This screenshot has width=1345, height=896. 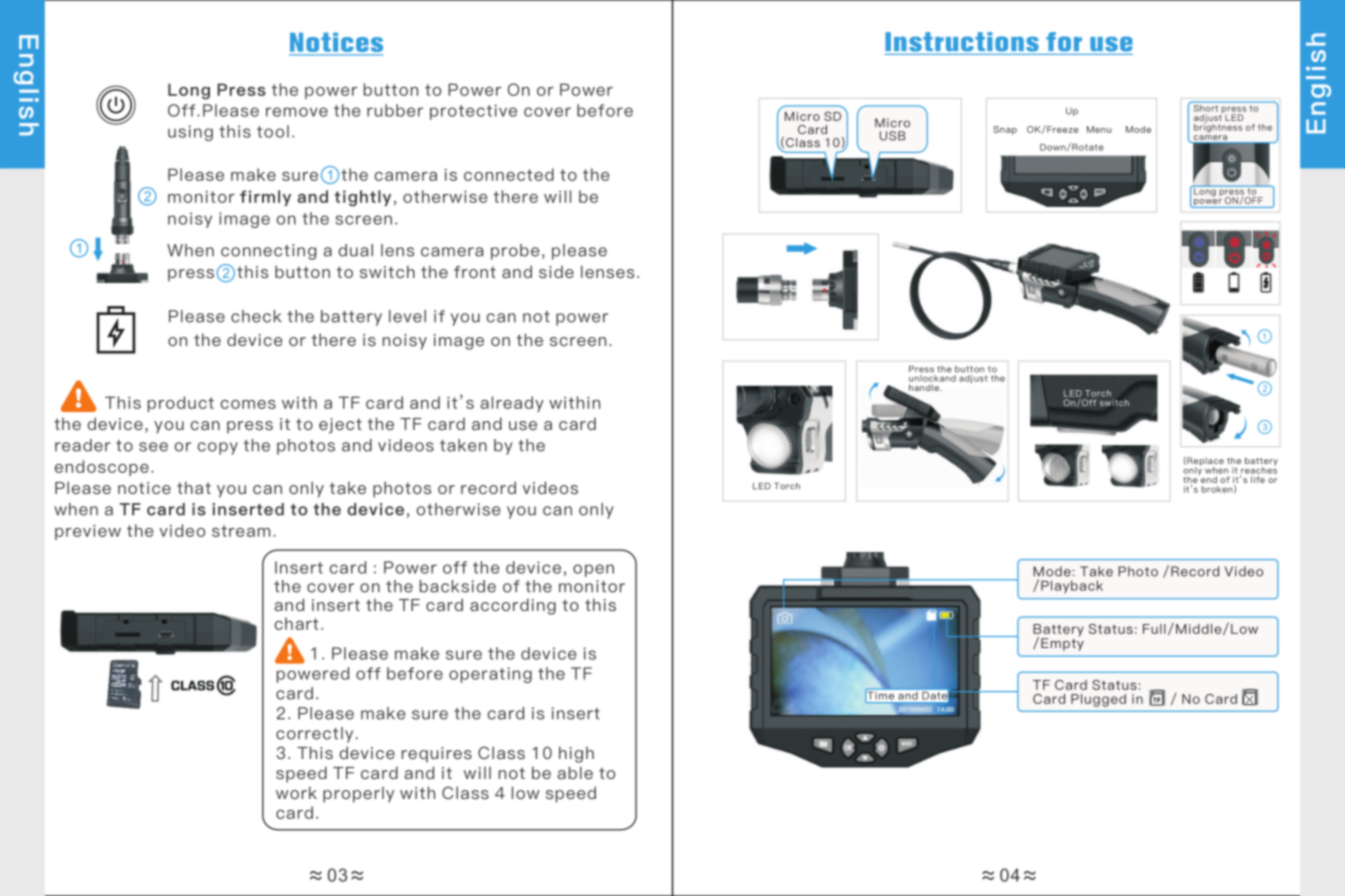 What do you see at coordinates (241, 531) in the screenshot?
I see `stream` at bounding box center [241, 531].
